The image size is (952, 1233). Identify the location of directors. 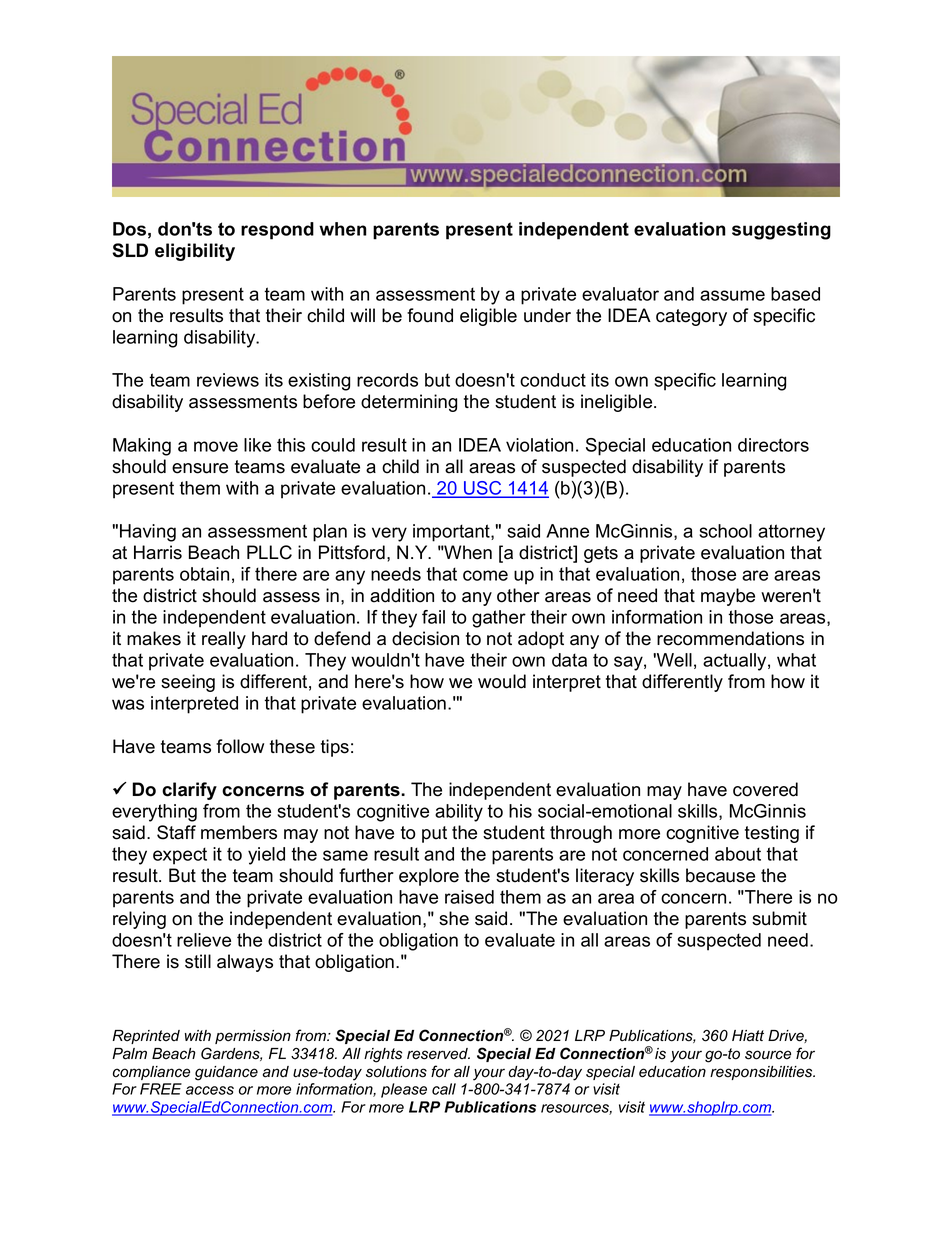
(773, 445).
